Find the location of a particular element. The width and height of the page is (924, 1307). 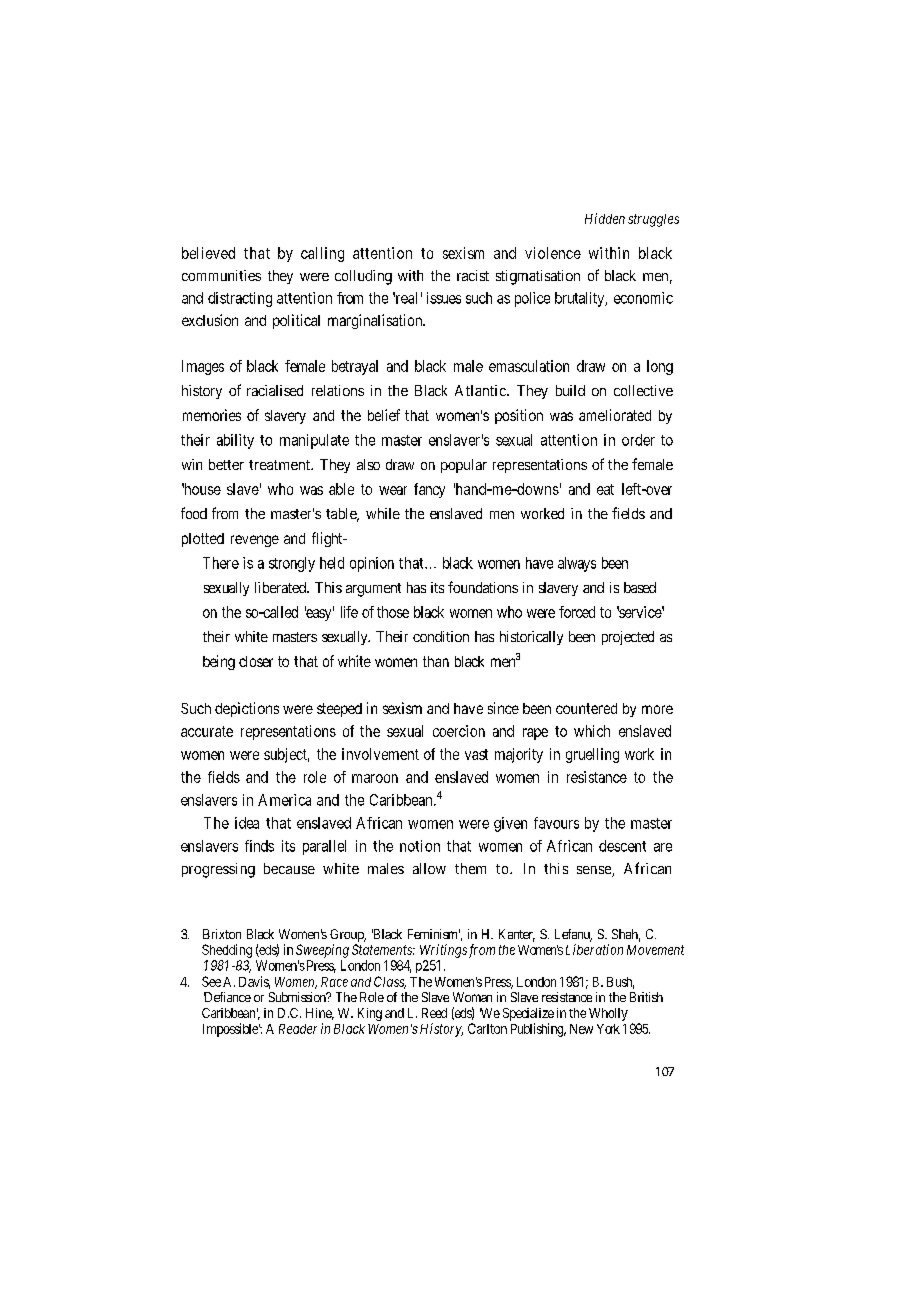

believed is located at coordinates (208, 253).
